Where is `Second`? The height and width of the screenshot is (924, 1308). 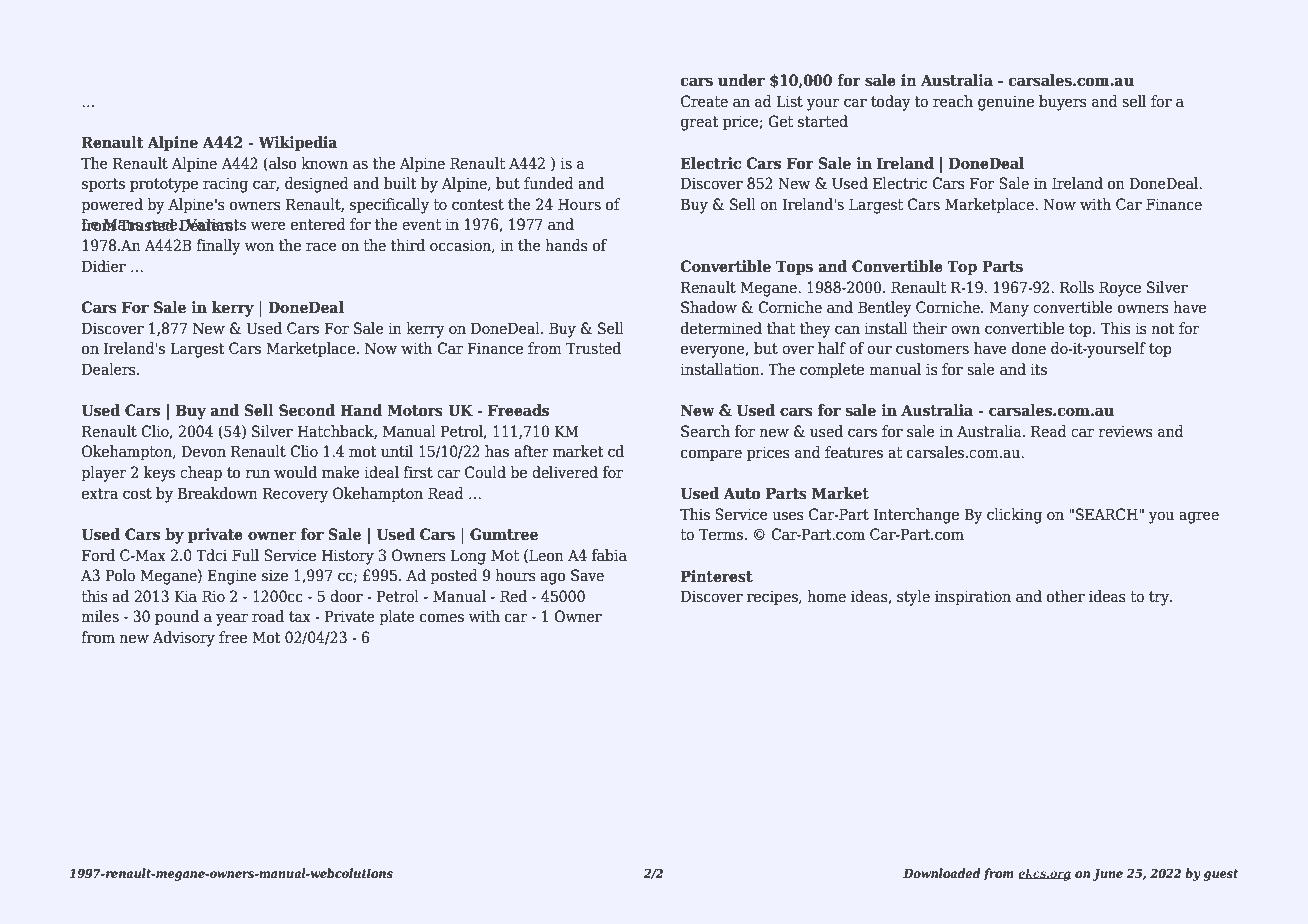
Second is located at coordinates (307, 410).
